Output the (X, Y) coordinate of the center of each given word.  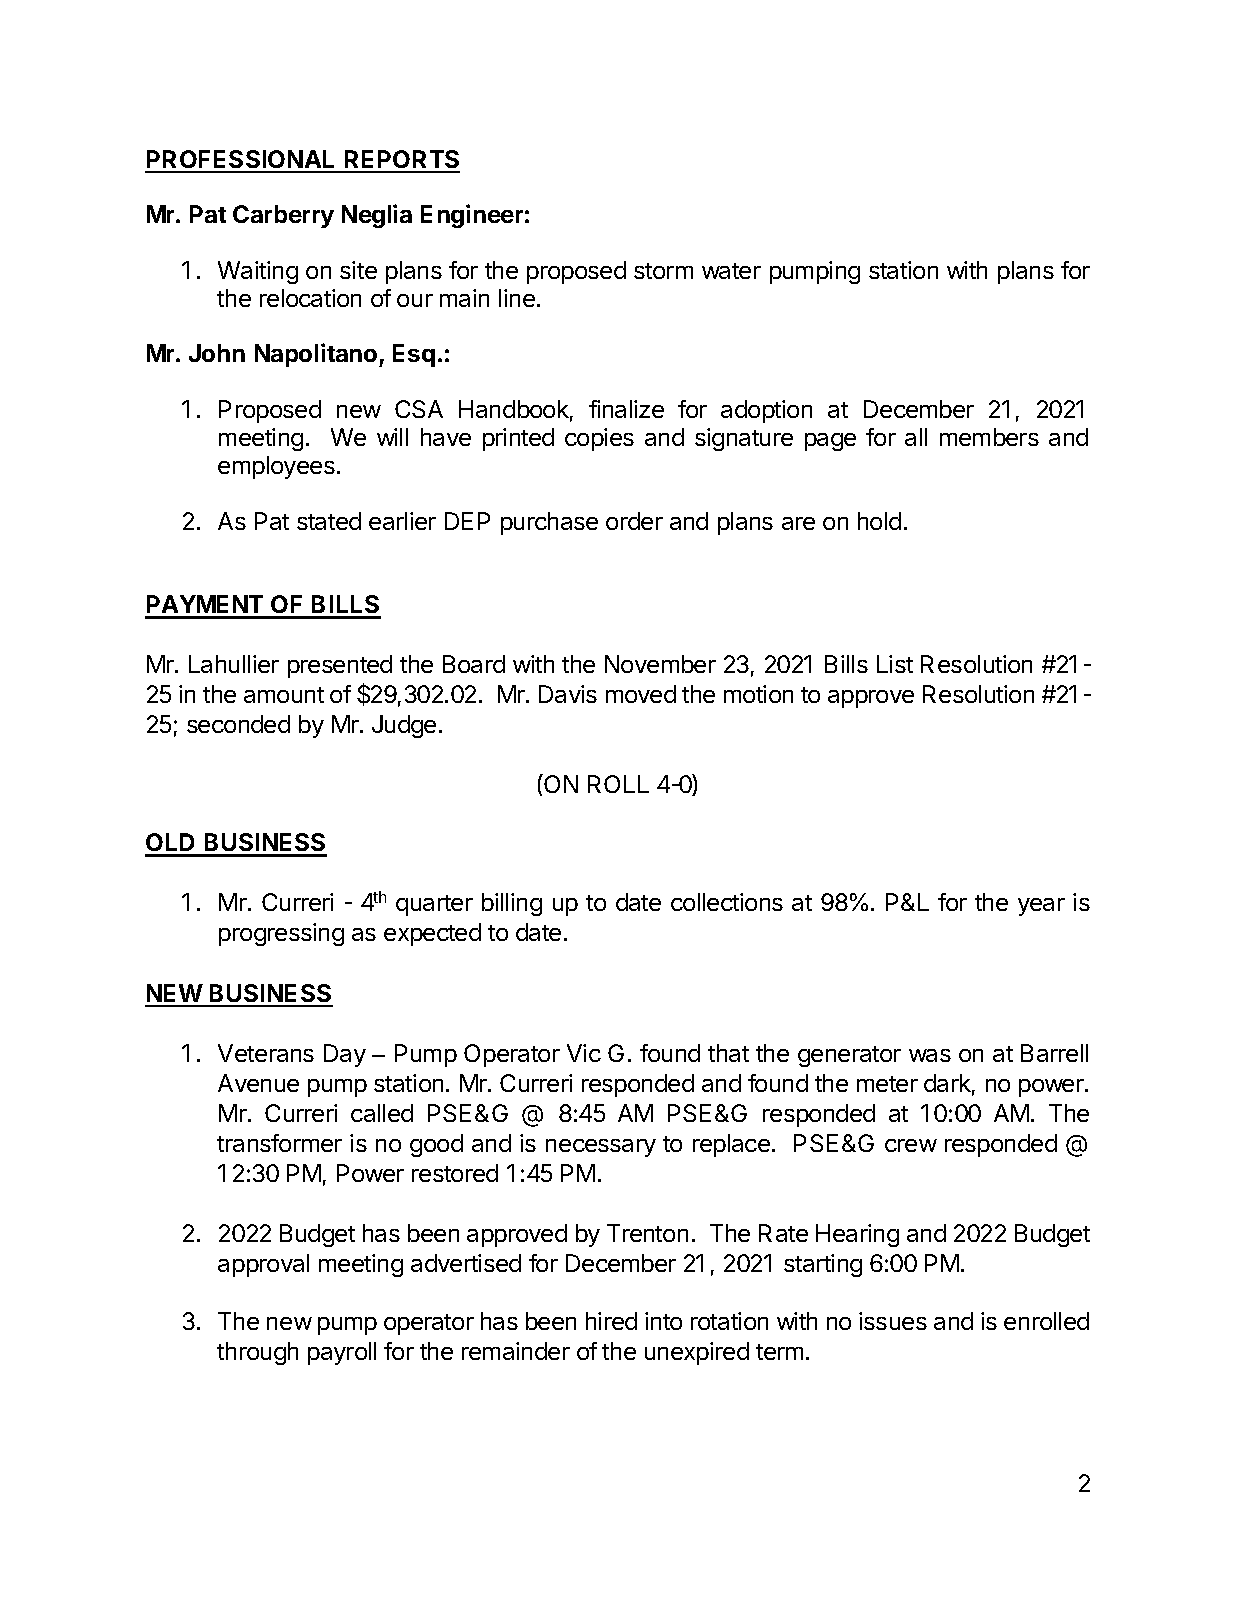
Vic (584, 1053)
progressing (281, 934)
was (930, 1055)
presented (340, 666)
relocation (310, 298)
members (989, 437)
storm (663, 271)
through (257, 1353)
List (895, 664)
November (660, 664)
